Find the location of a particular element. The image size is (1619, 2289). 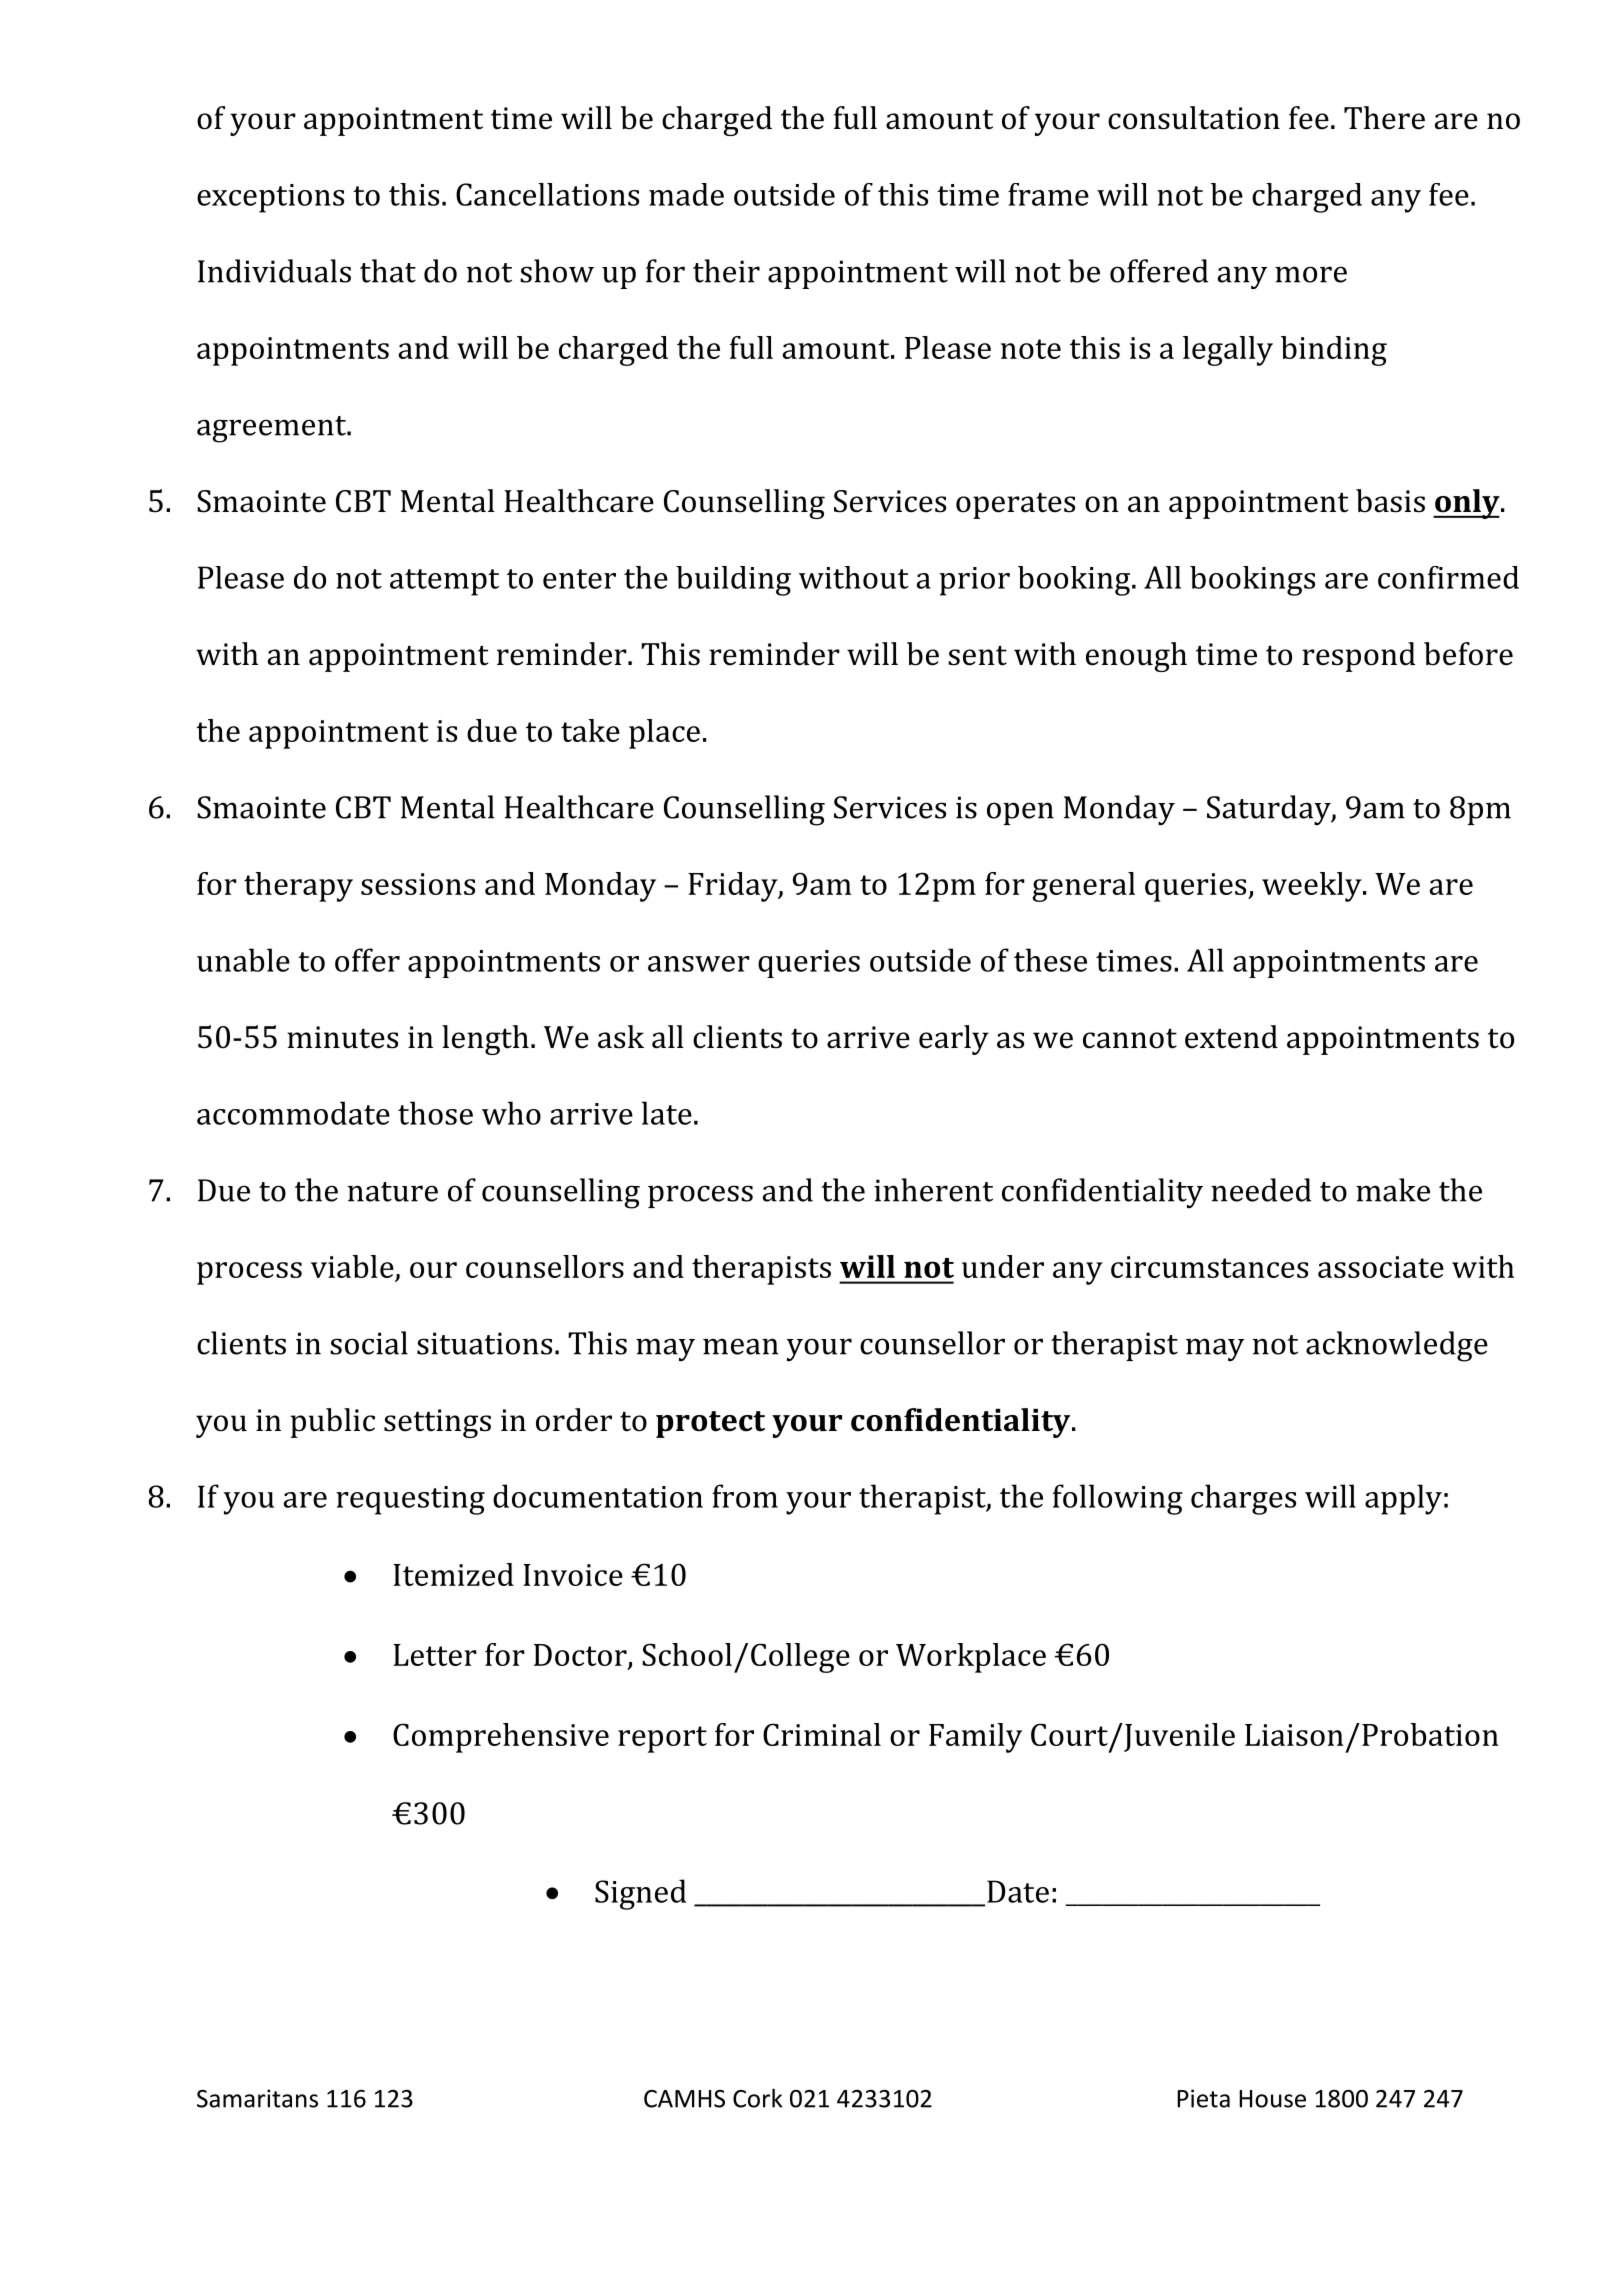

Samaritans is located at coordinates (257, 2098).
